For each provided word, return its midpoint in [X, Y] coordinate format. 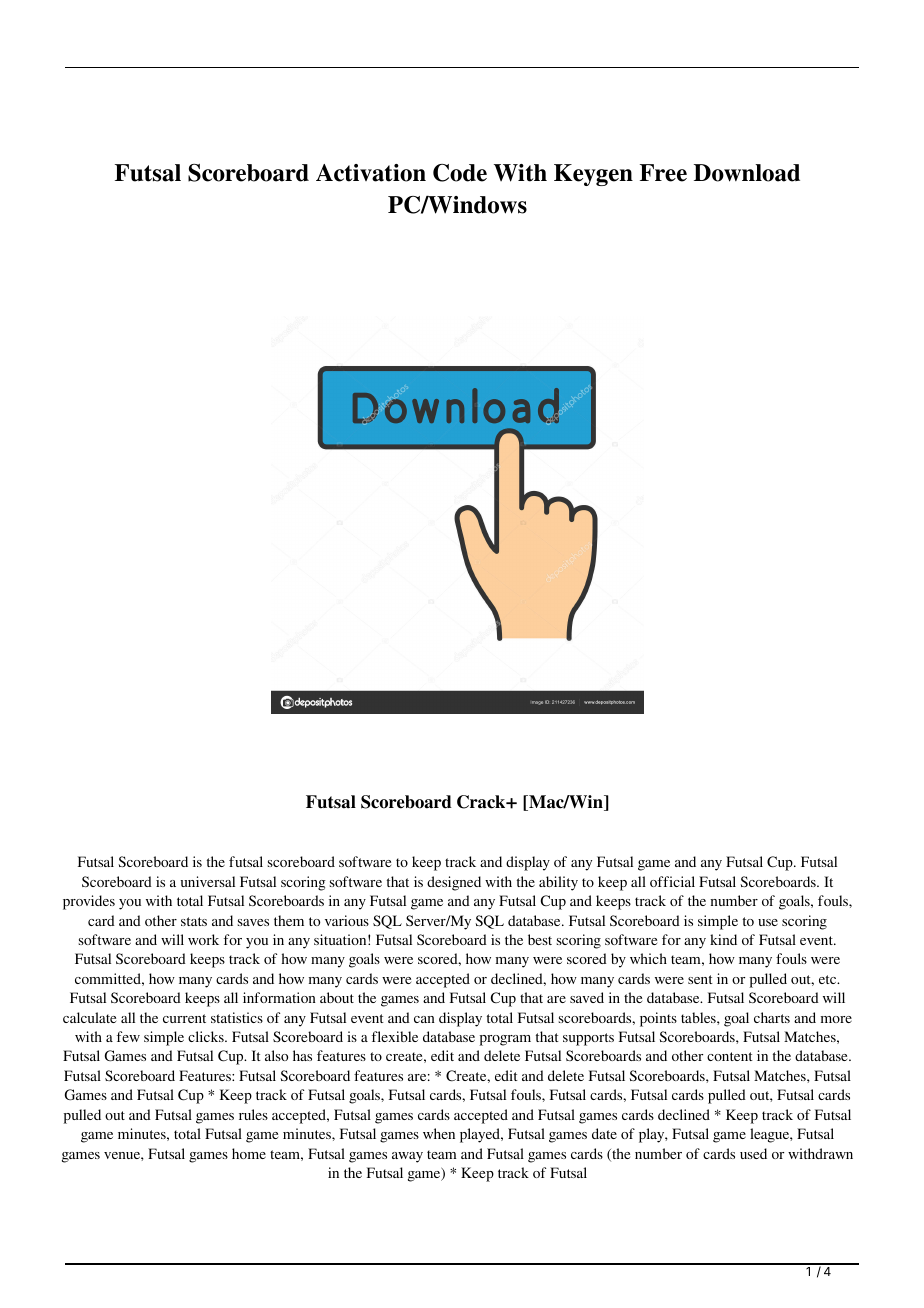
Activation [371, 173]
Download [747, 173]
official [672, 881]
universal [208, 881]
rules [253, 1114]
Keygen [593, 175]
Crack [482, 802]
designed [454, 883]
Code [460, 173]
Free [663, 173]
